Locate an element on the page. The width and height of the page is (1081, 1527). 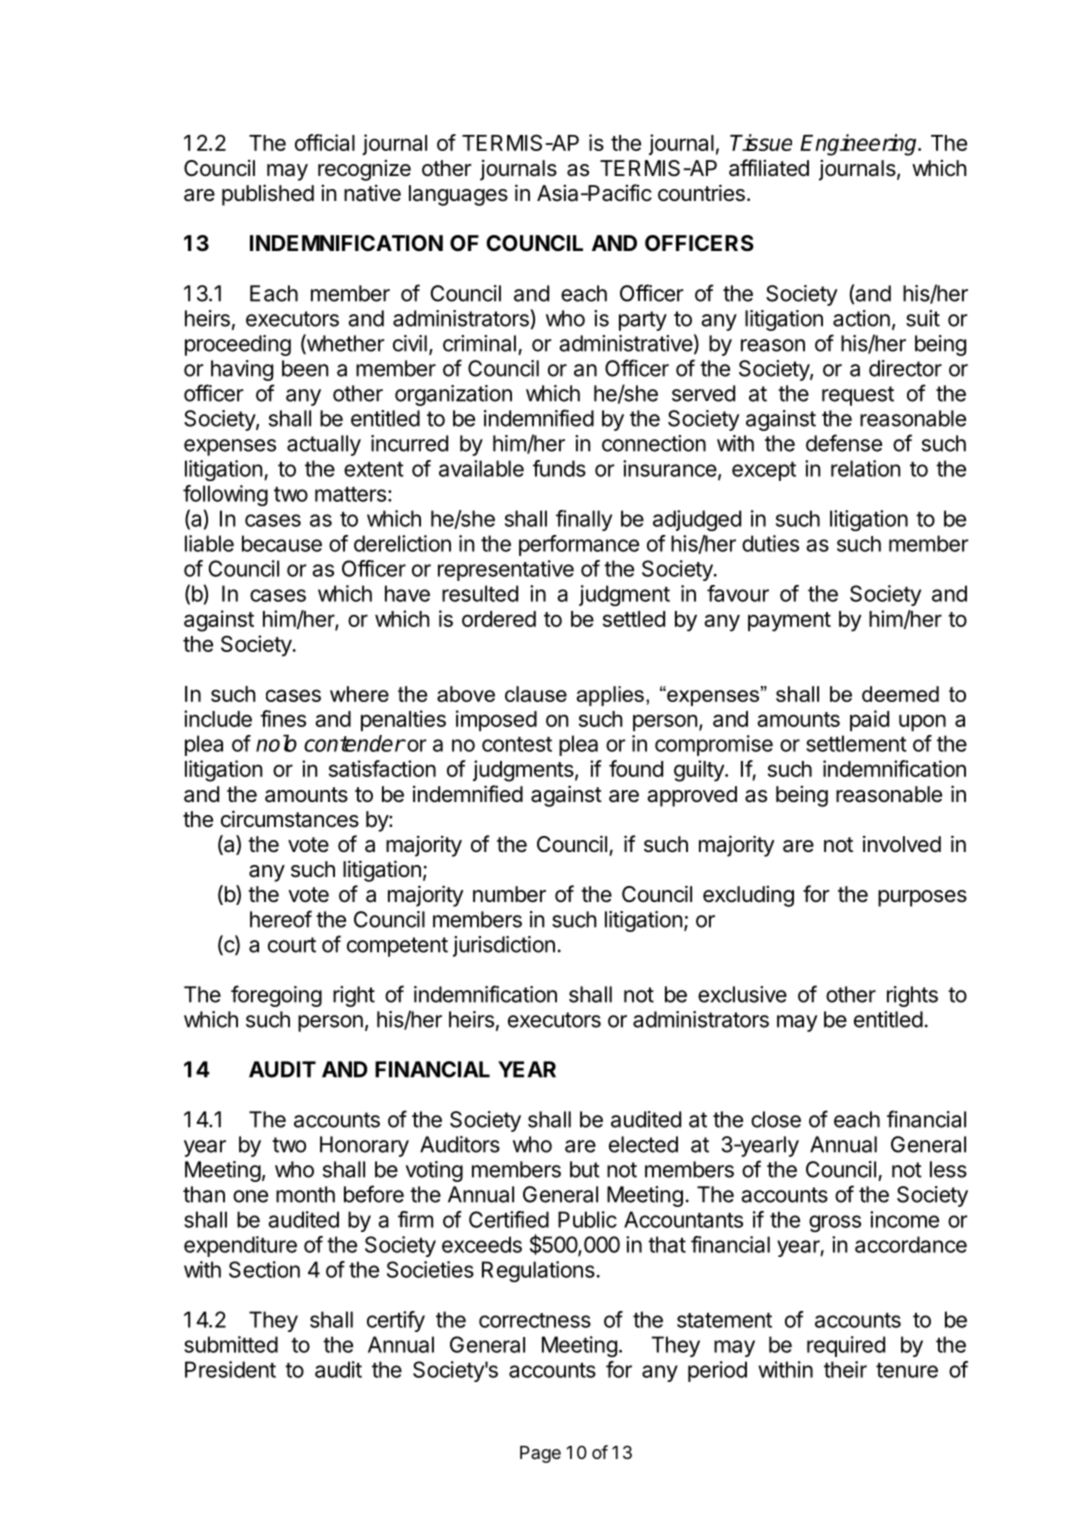
Engineering is located at coordinates (860, 145).
